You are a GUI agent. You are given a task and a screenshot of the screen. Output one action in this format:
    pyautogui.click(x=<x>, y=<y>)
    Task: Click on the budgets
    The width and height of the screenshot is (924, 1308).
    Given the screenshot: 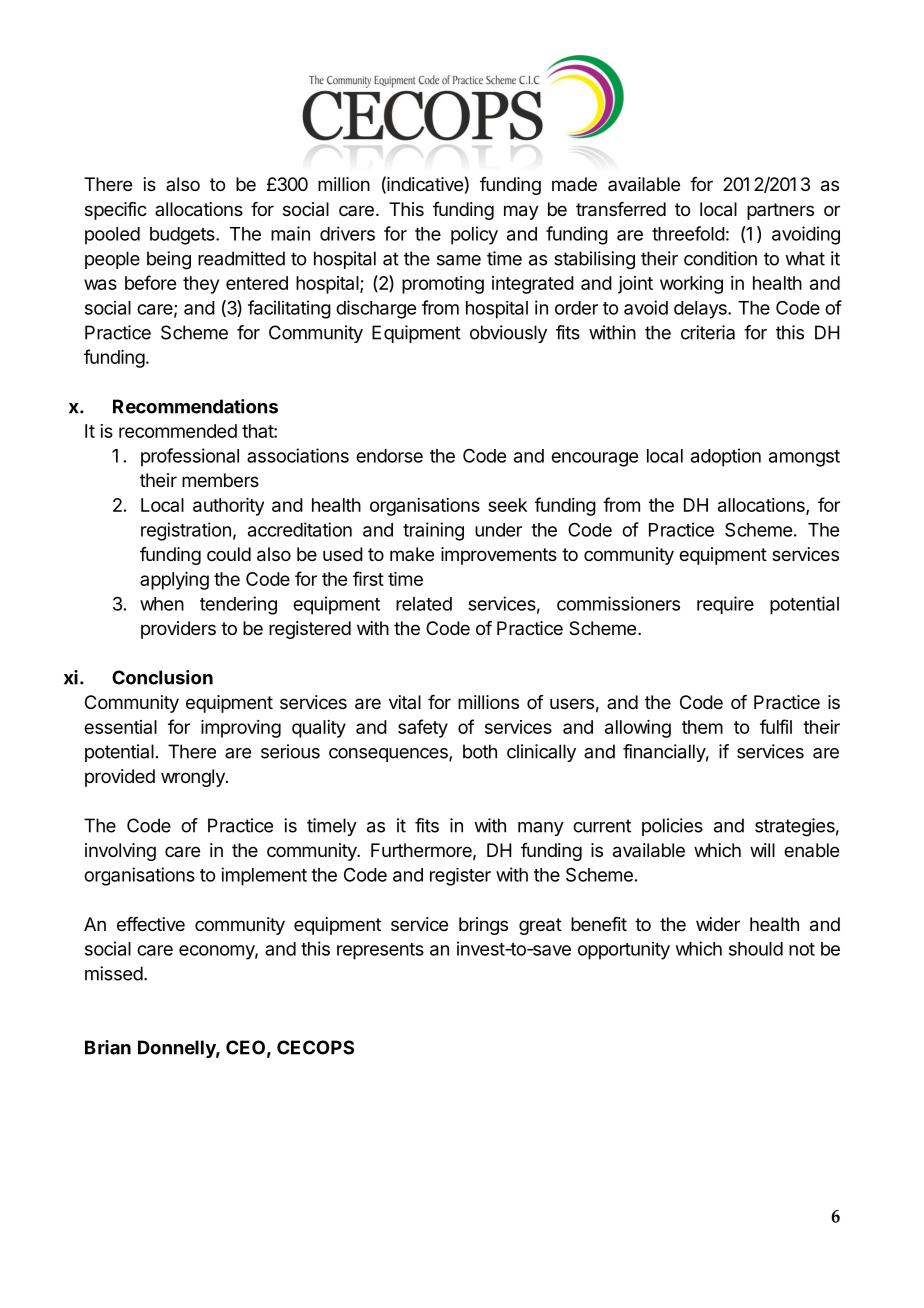 What is the action you would take?
    pyautogui.click(x=183, y=236)
